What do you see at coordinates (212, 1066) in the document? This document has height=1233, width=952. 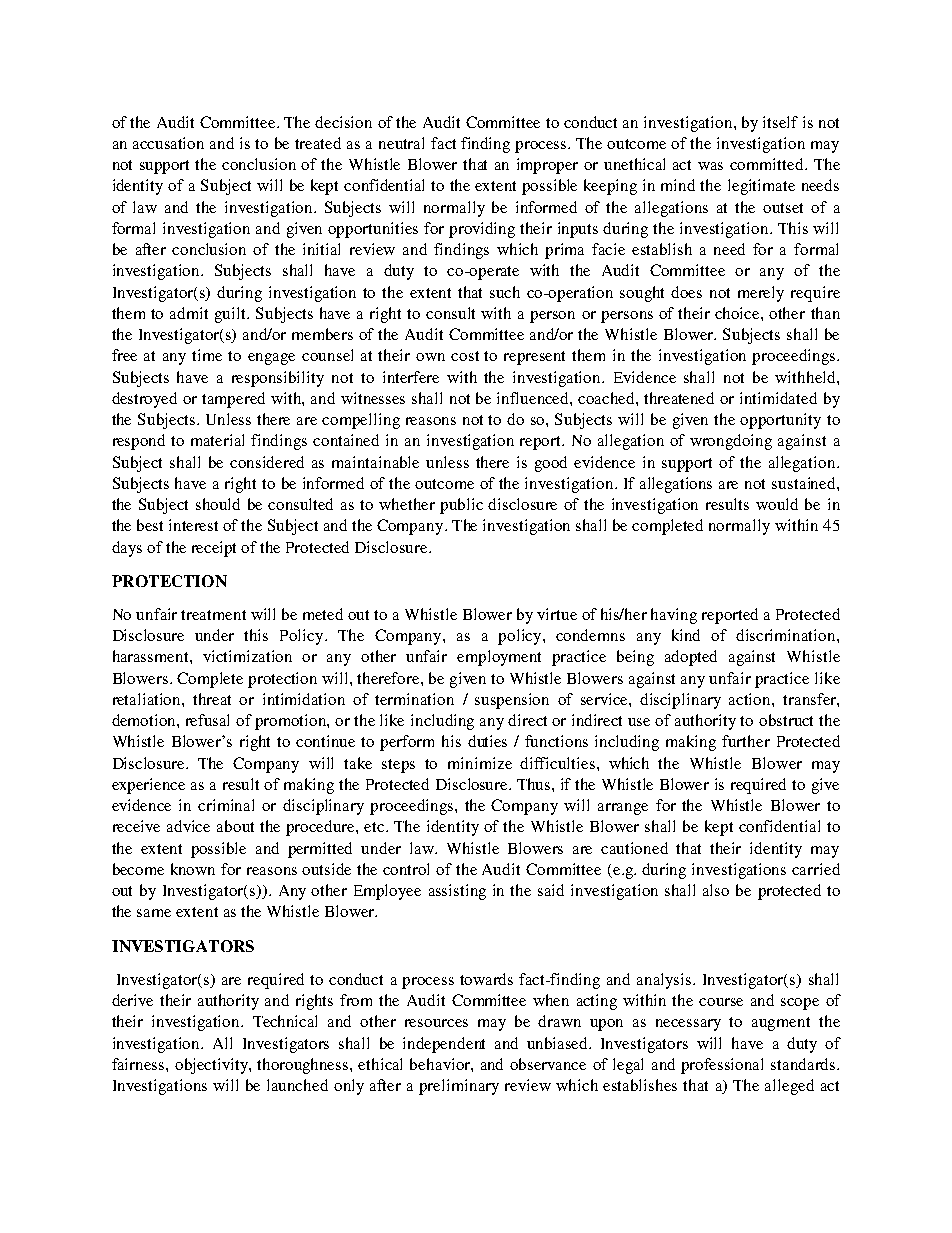 I see `objectivity` at bounding box center [212, 1066].
